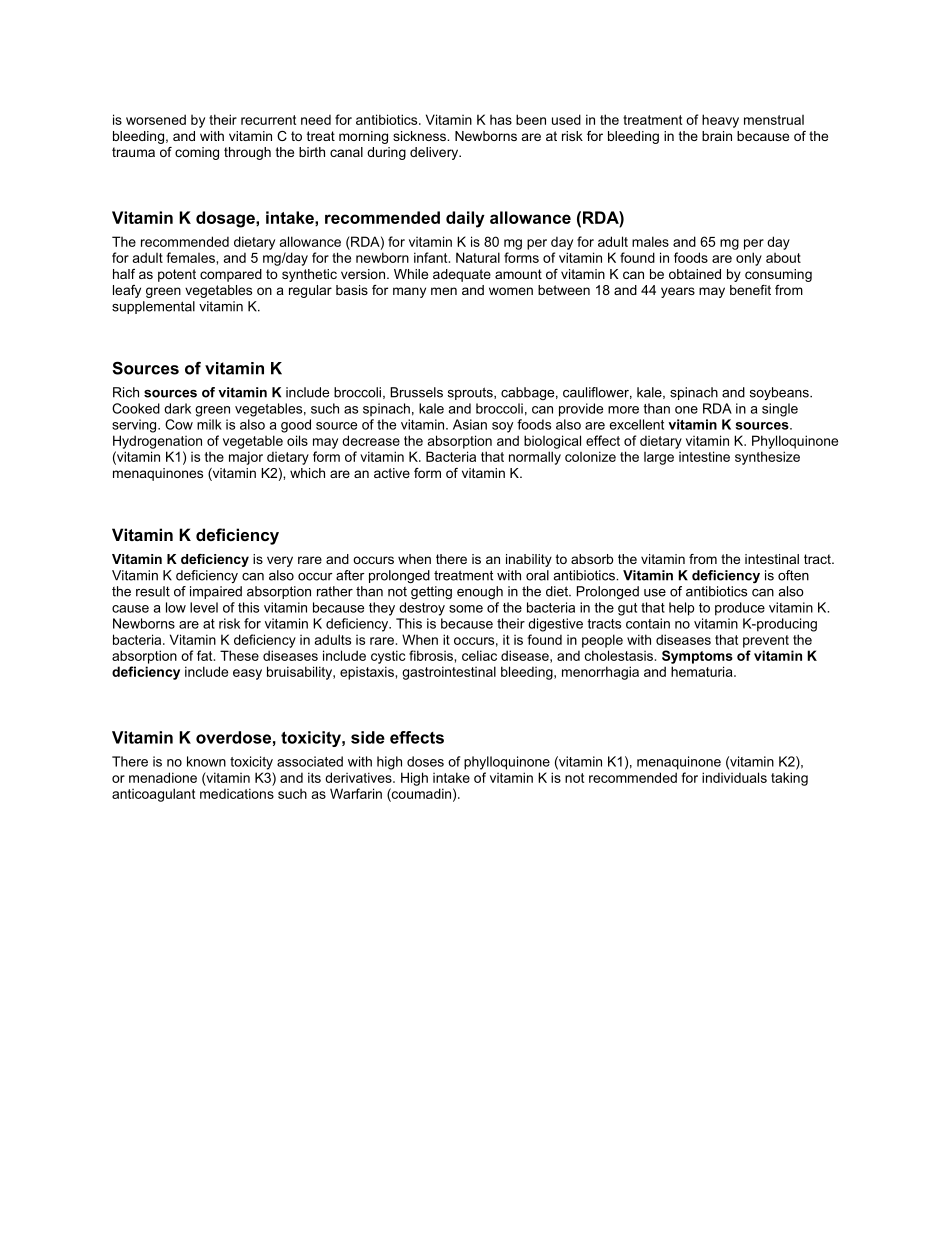  Describe the element at coordinates (246, 458) in the page. I see `major` at that location.
